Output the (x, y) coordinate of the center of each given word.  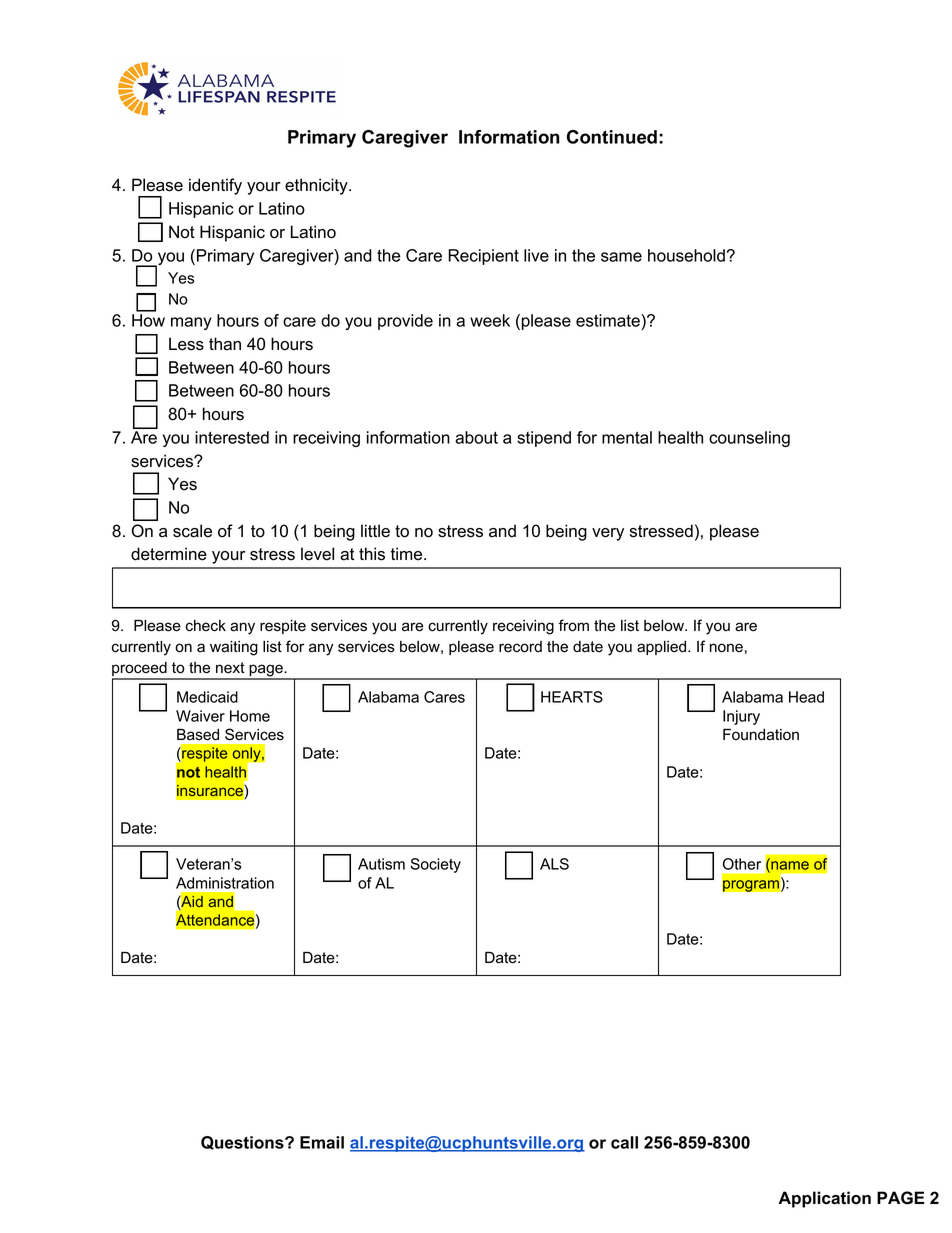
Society (435, 865)
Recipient (483, 257)
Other (742, 864)
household (686, 255)
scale (192, 531)
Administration (225, 883)
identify (215, 186)
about (476, 437)
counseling (749, 439)
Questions (243, 1143)
